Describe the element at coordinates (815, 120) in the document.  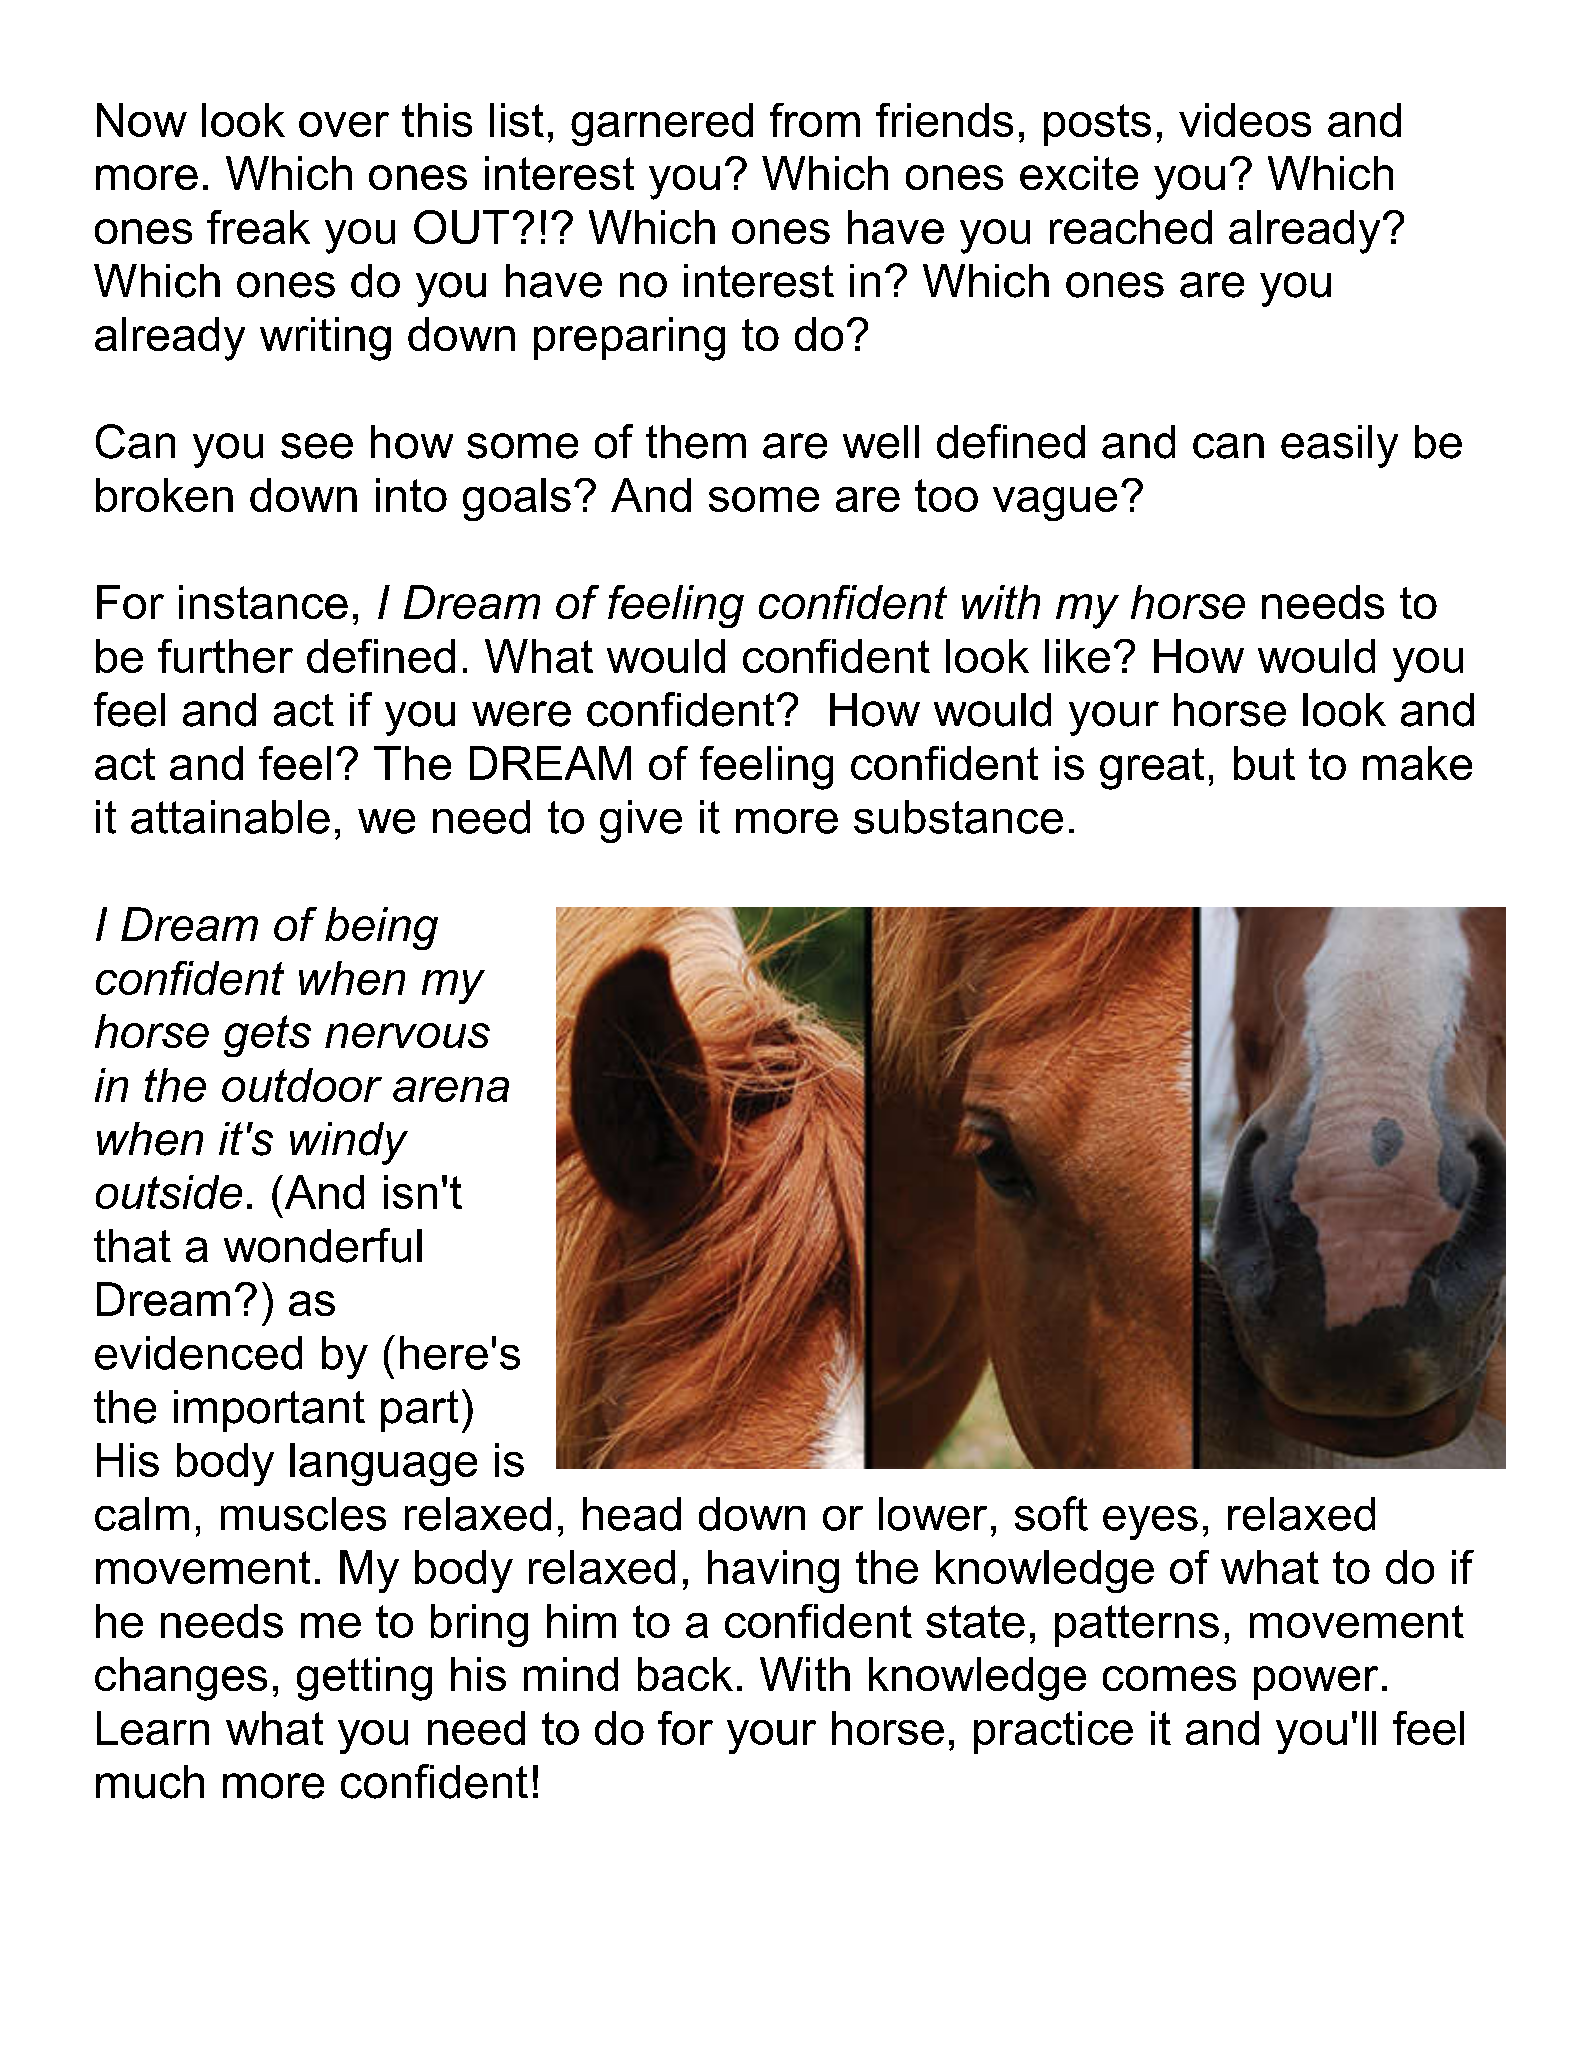
I see `from` at that location.
